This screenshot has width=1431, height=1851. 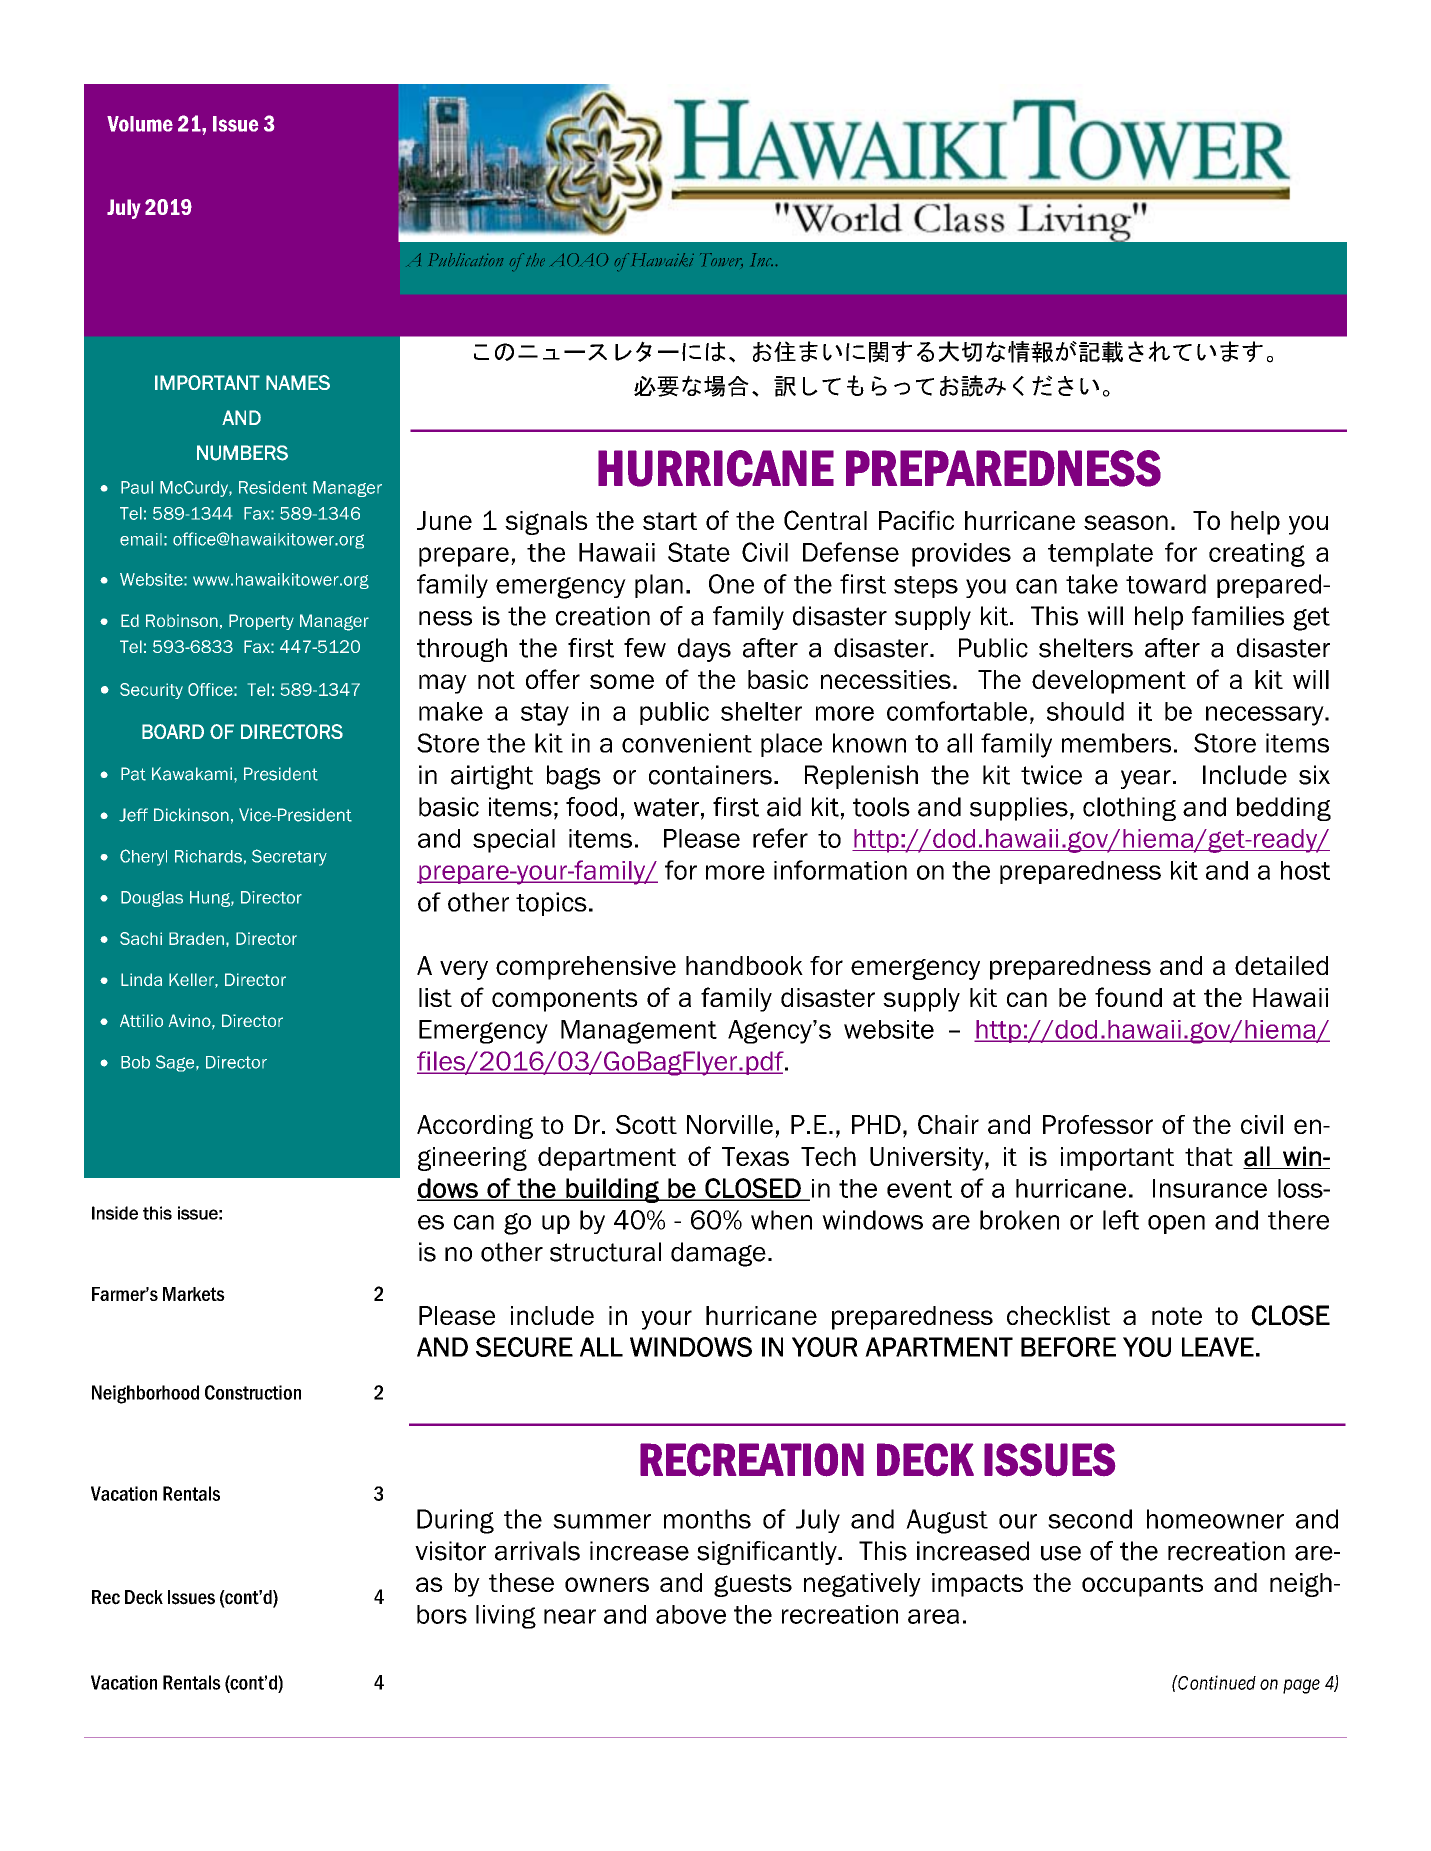 I want to click on season, so click(x=1126, y=522).
